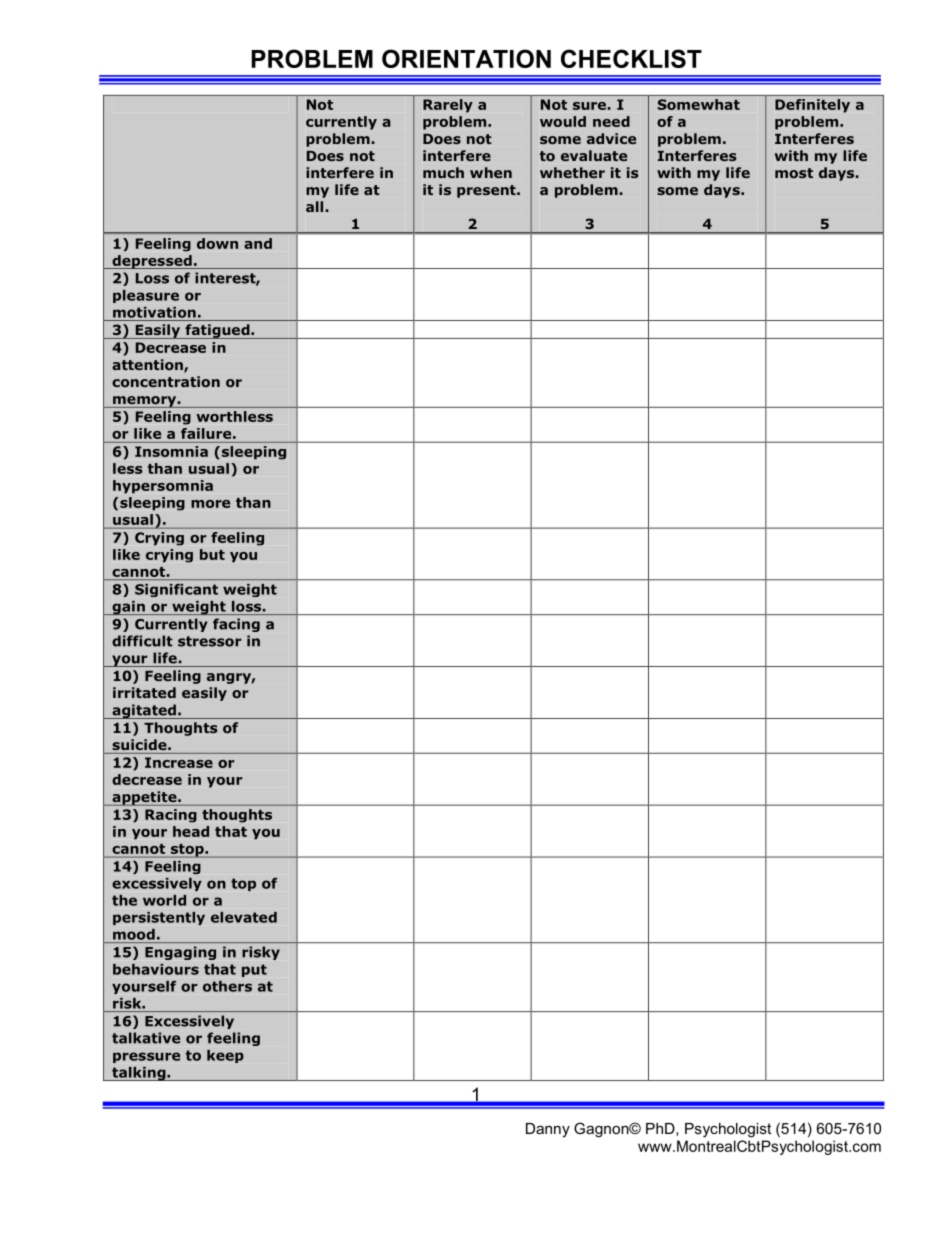 Image resolution: width=952 pixels, height=1233 pixels. What do you see at coordinates (466, 58) in the screenshot?
I see `ORIENTATION` at bounding box center [466, 58].
